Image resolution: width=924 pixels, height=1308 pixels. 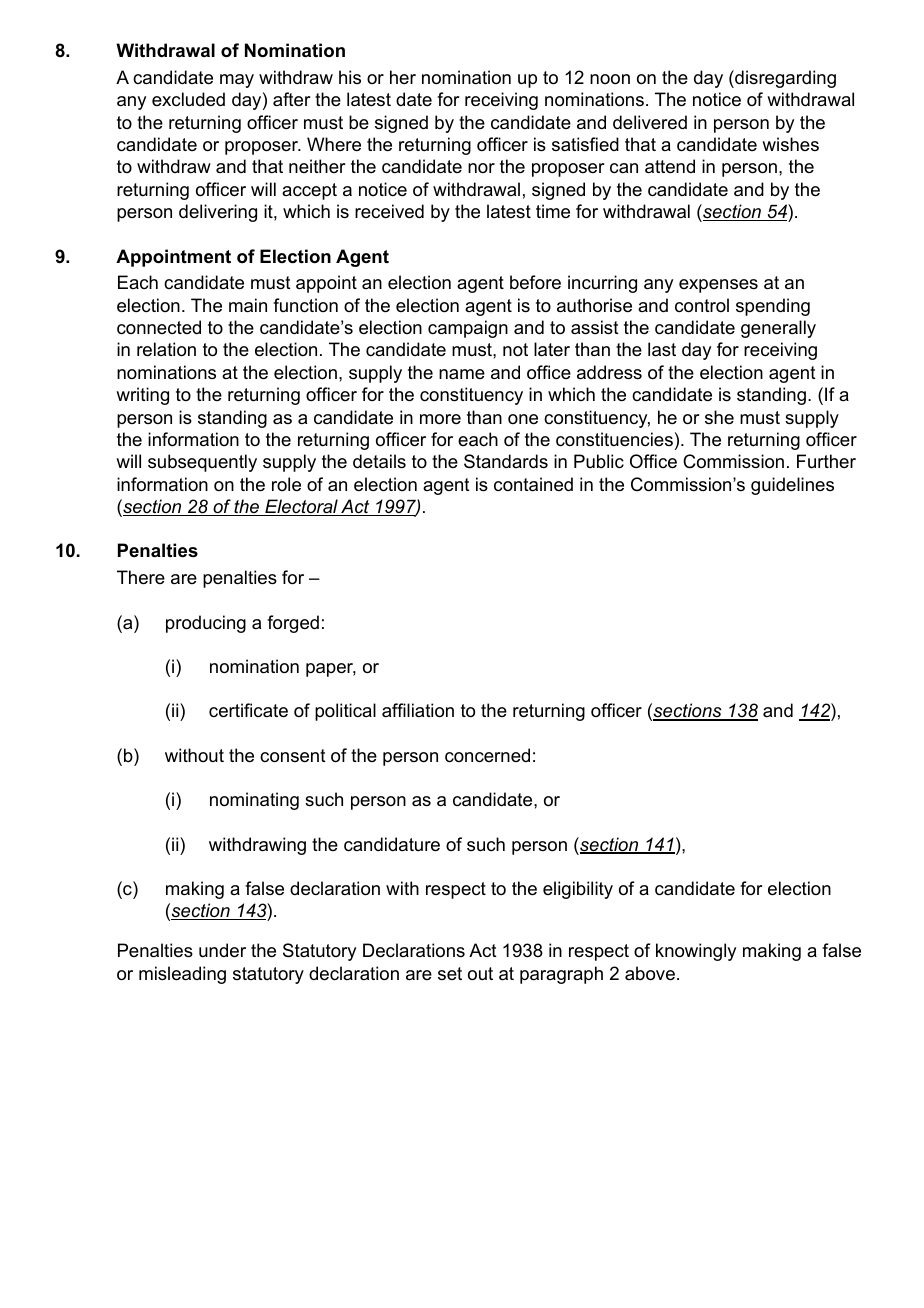 I want to click on set, so click(x=450, y=973).
